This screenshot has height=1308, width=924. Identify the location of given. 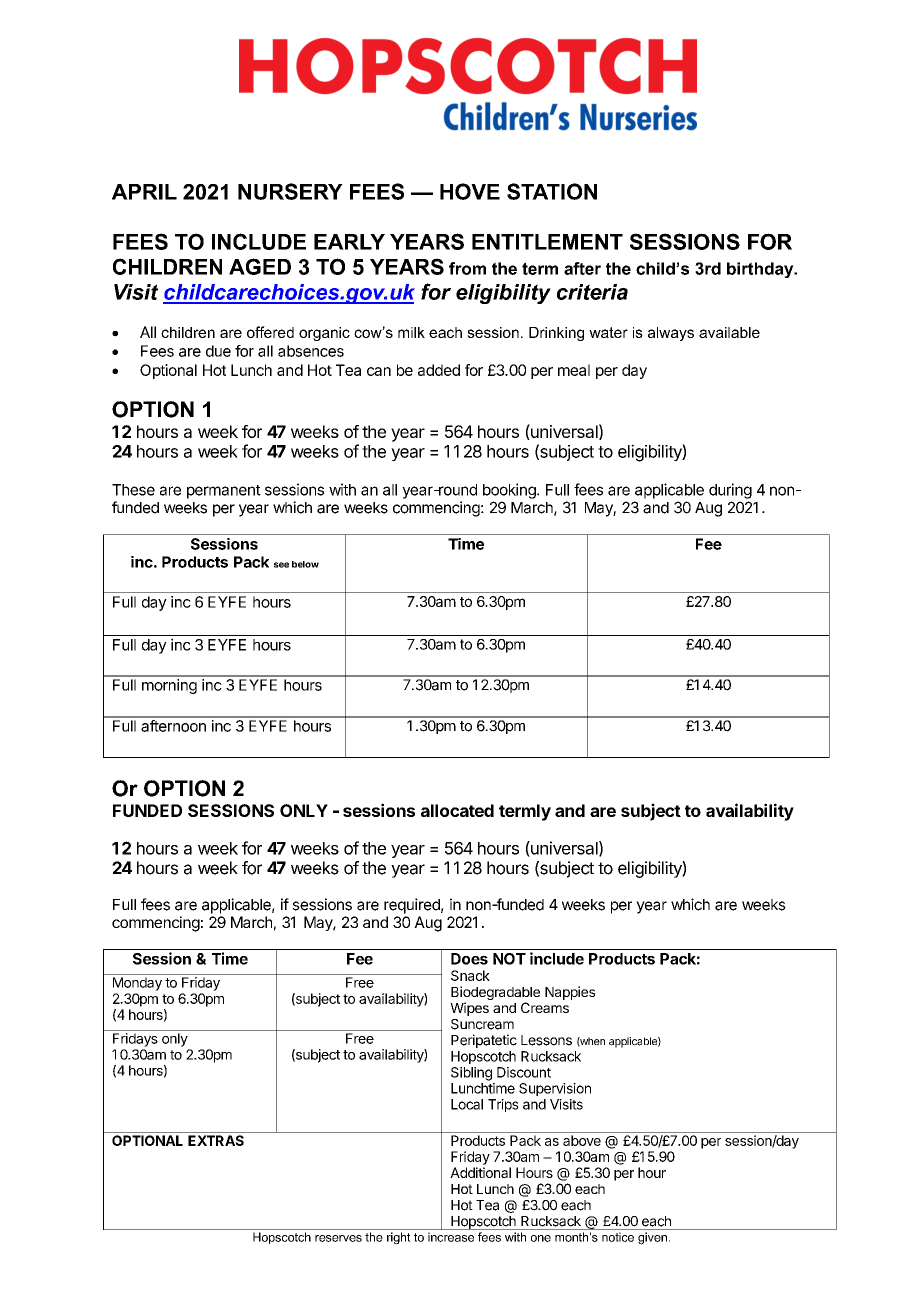
(652, 1238).
